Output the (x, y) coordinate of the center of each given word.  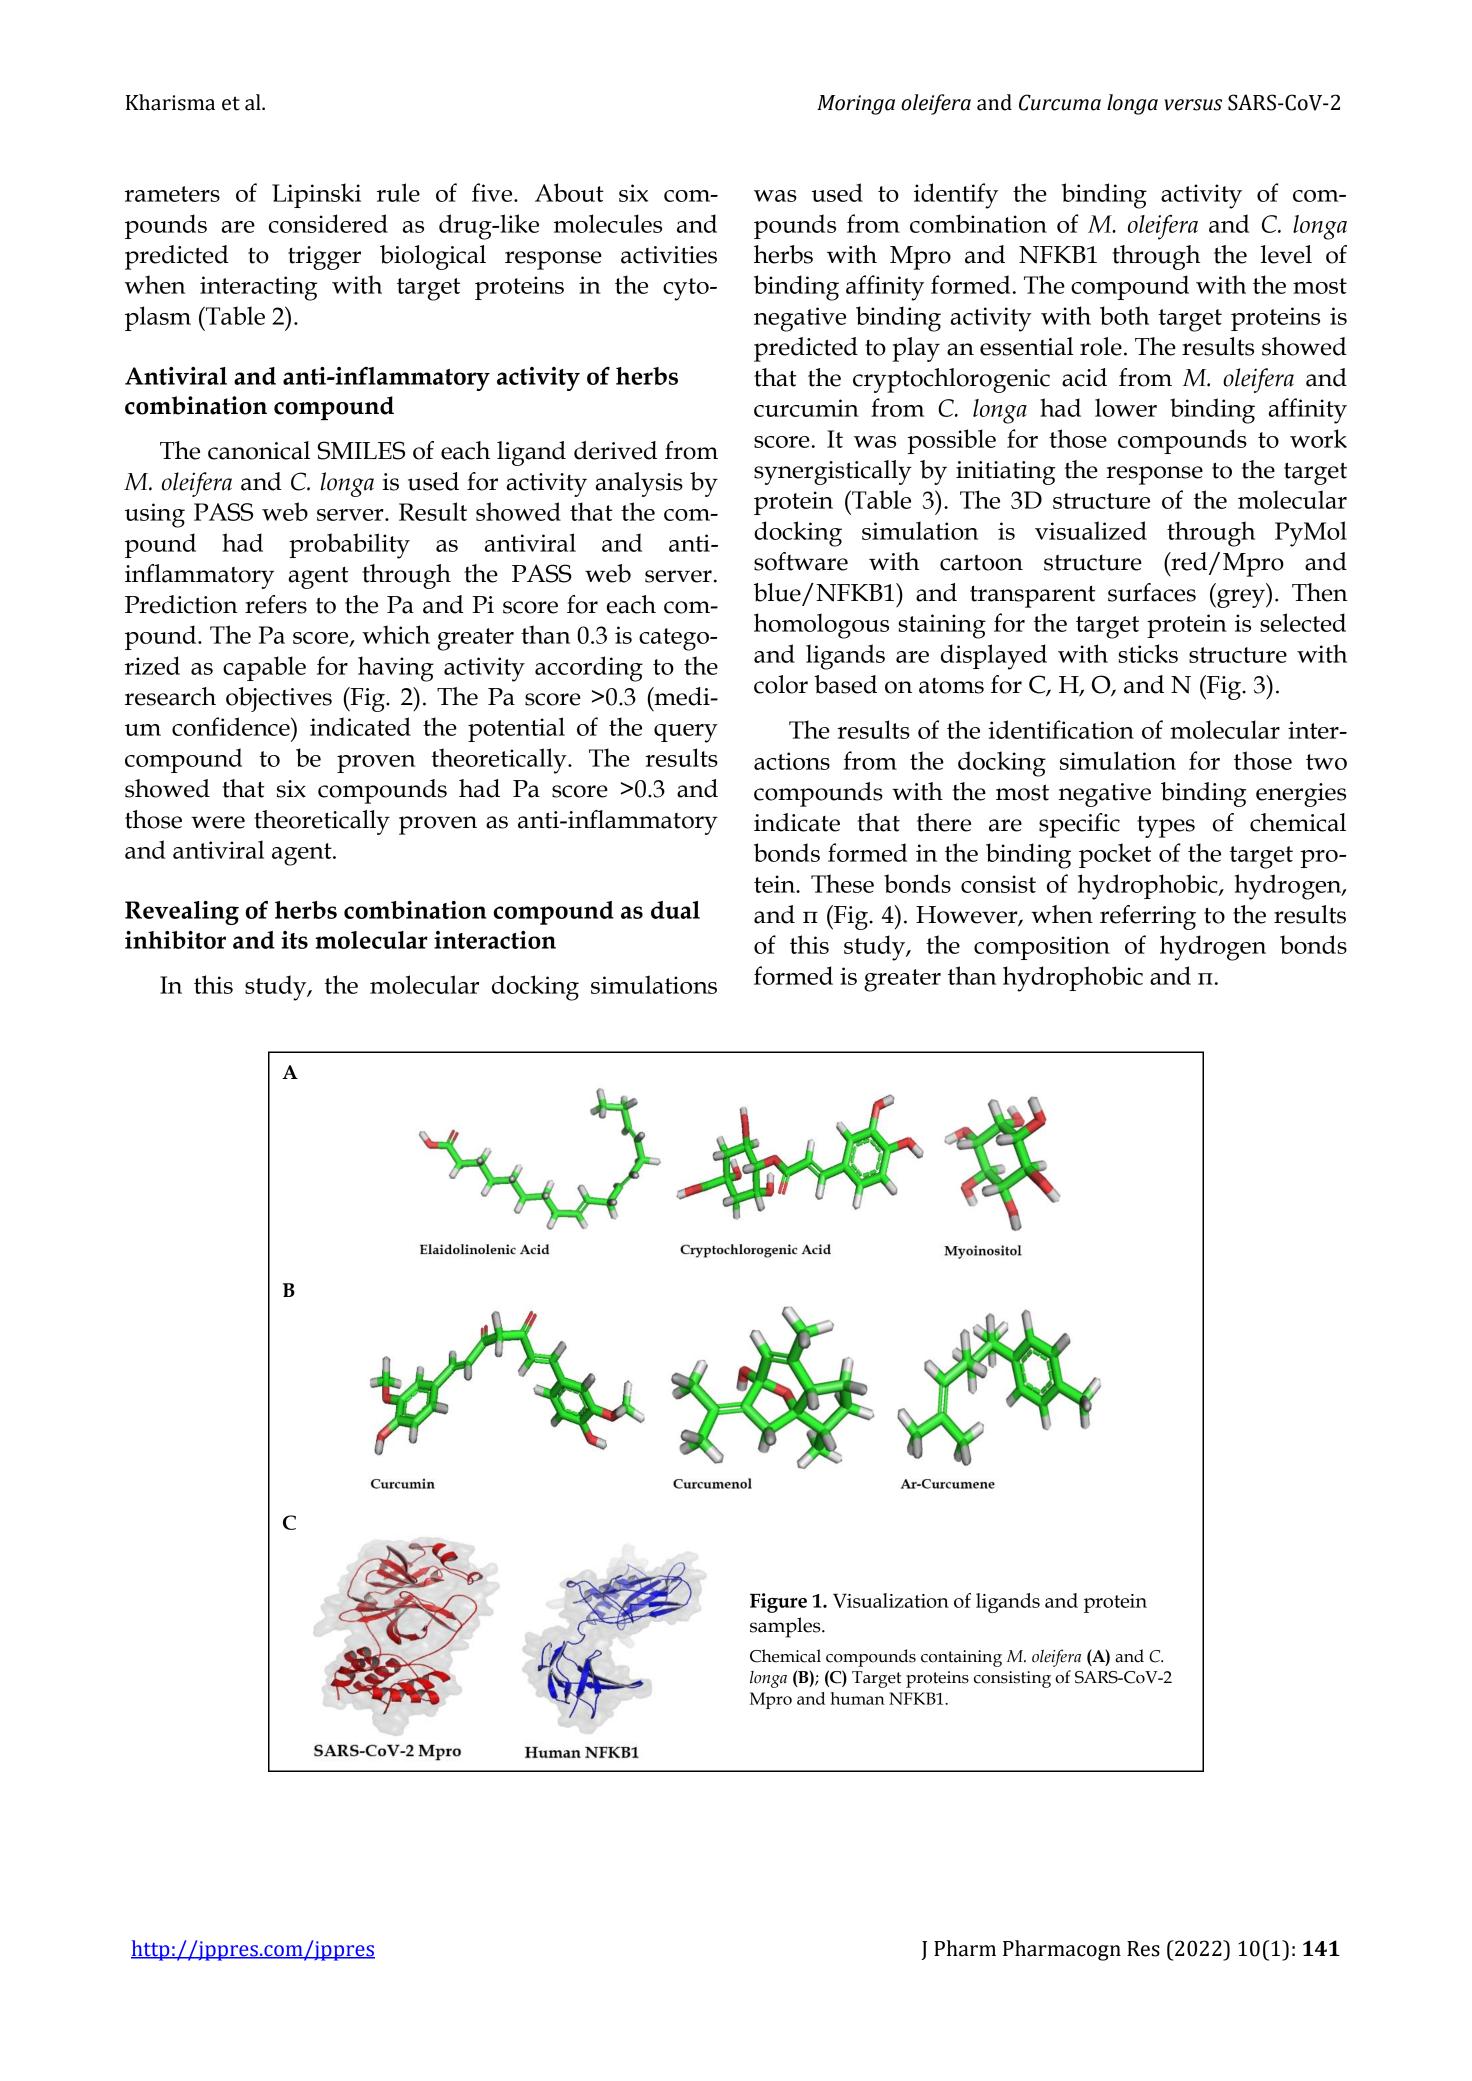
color (781, 684)
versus (1193, 105)
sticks (1148, 653)
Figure (778, 1603)
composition (1042, 948)
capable (264, 668)
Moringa (856, 105)
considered (328, 223)
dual (675, 910)
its (294, 940)
